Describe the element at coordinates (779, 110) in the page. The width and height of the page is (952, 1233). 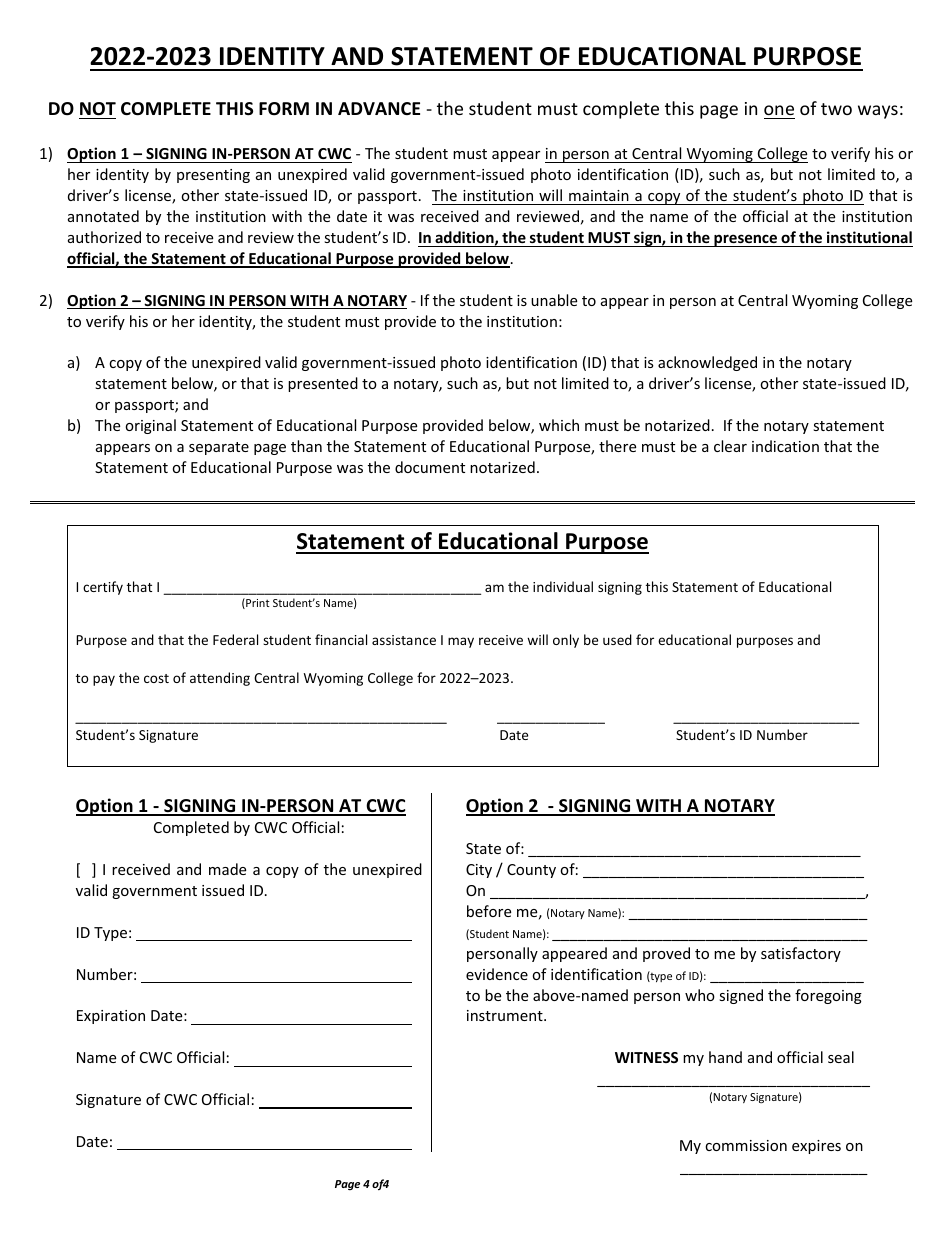
I see `one` at that location.
